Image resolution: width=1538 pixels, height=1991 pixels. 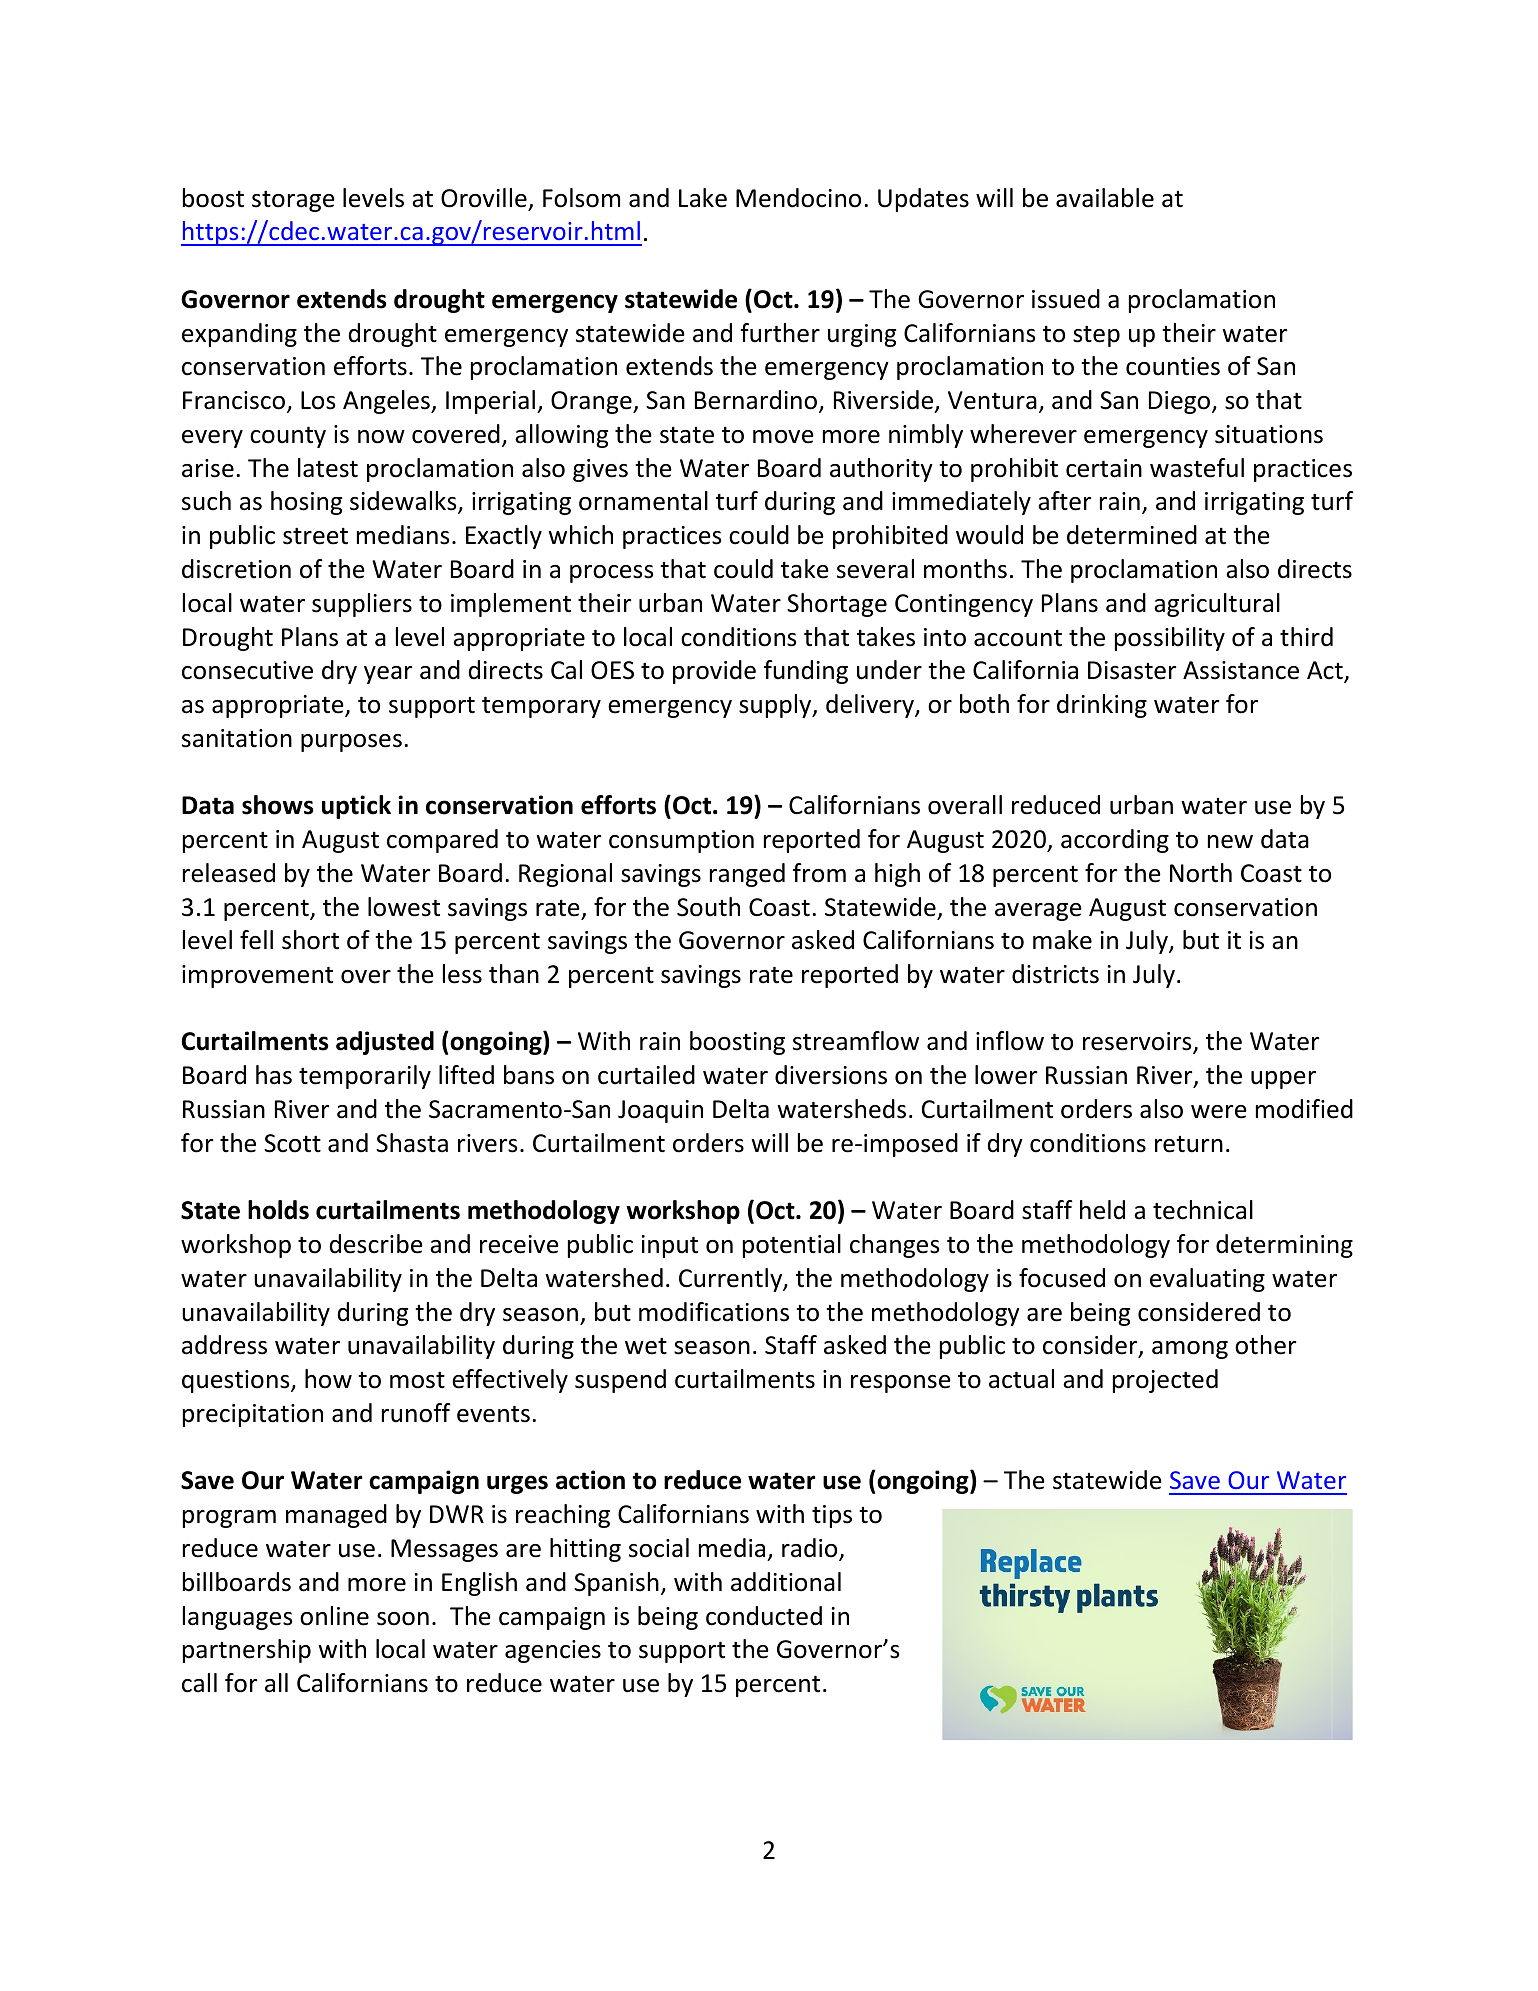 What do you see at coordinates (714, 1312) in the image?
I see `modifications` at bounding box center [714, 1312].
